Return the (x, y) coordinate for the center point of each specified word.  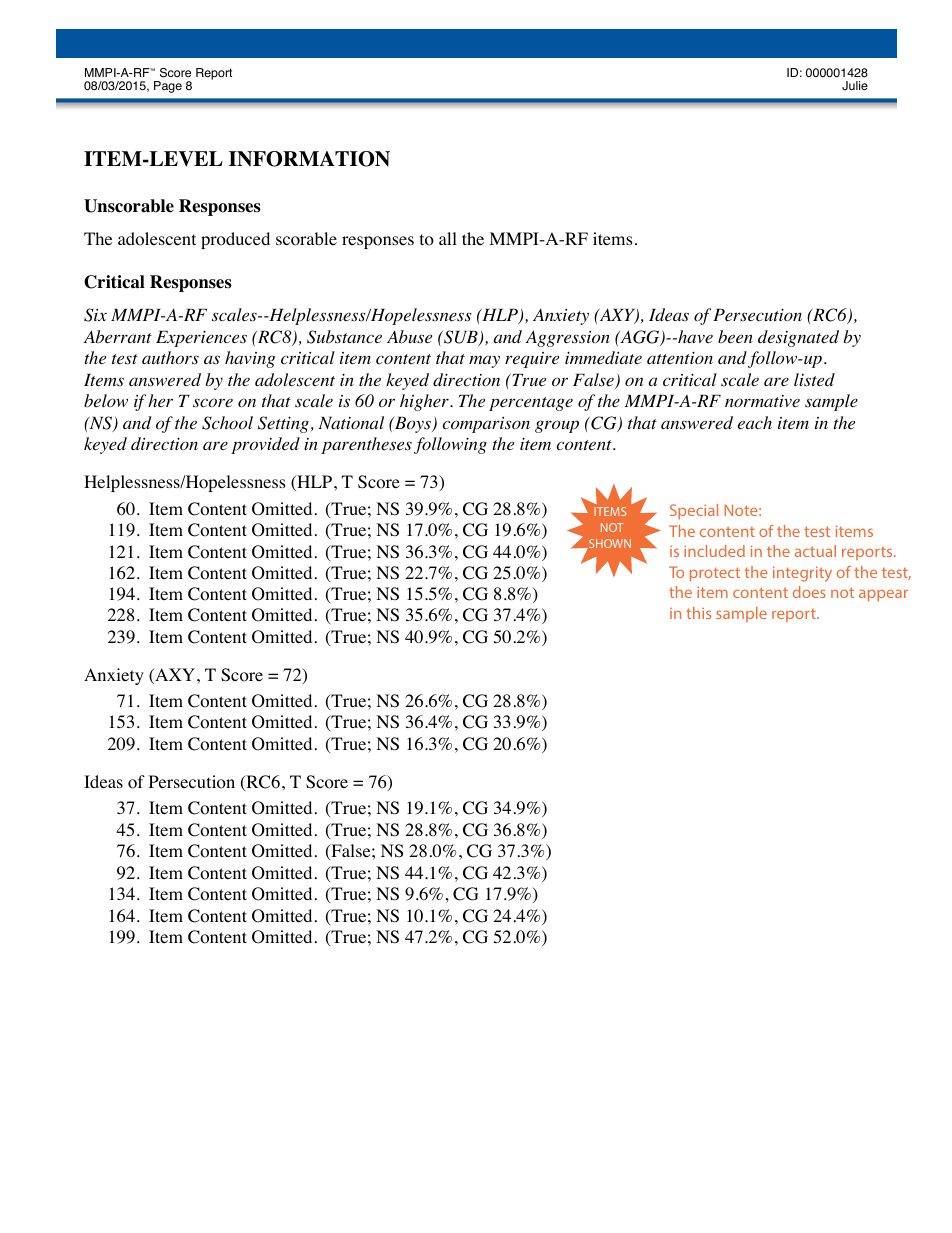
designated (798, 338)
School (227, 423)
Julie (855, 86)
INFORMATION (309, 159)
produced (235, 240)
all (448, 238)
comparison (486, 425)
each (755, 422)
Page (168, 87)
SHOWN (609, 544)
